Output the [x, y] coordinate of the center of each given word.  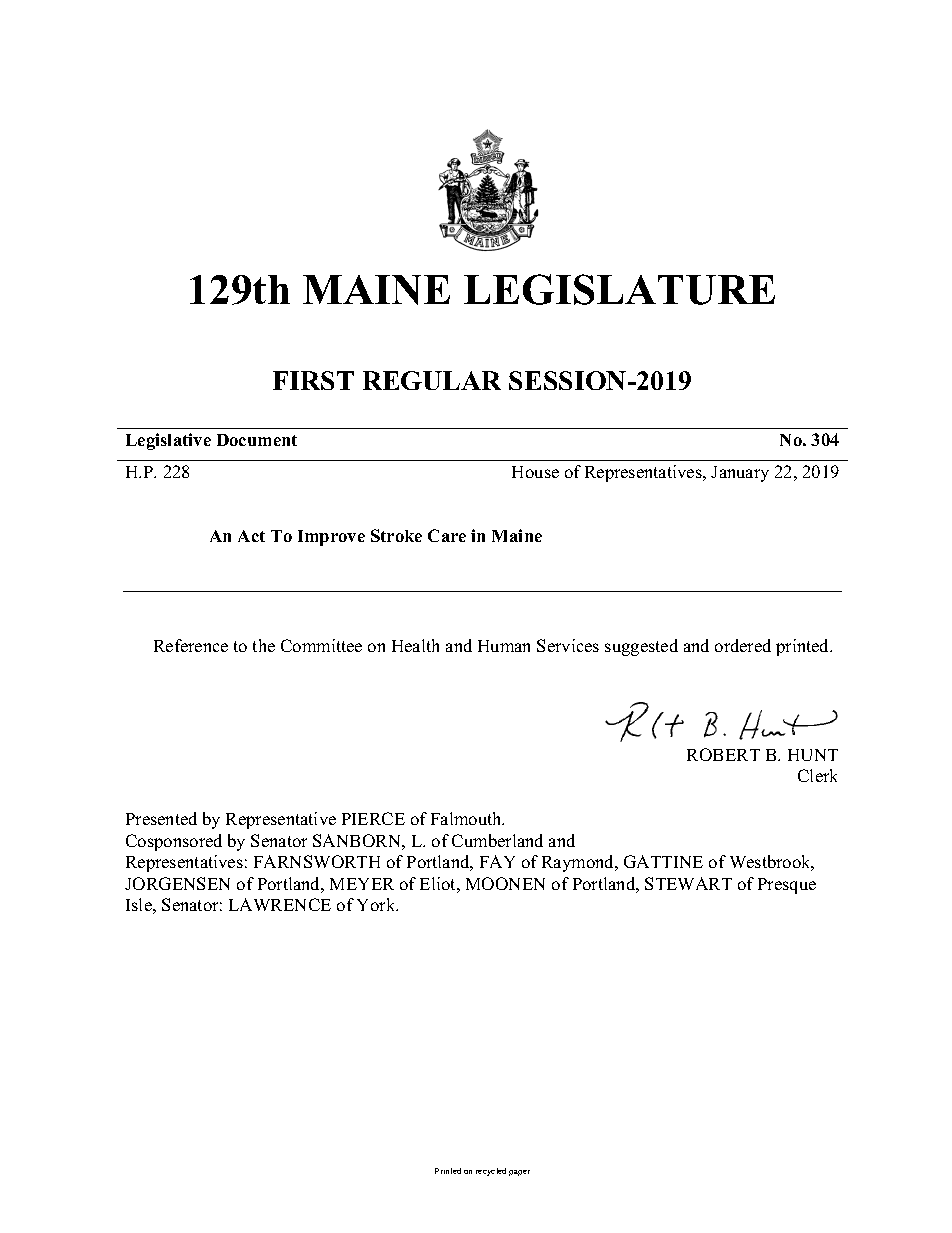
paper [519, 1173]
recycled [491, 1172]
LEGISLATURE [619, 289]
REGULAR [432, 380]
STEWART [688, 883]
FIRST [313, 380]
